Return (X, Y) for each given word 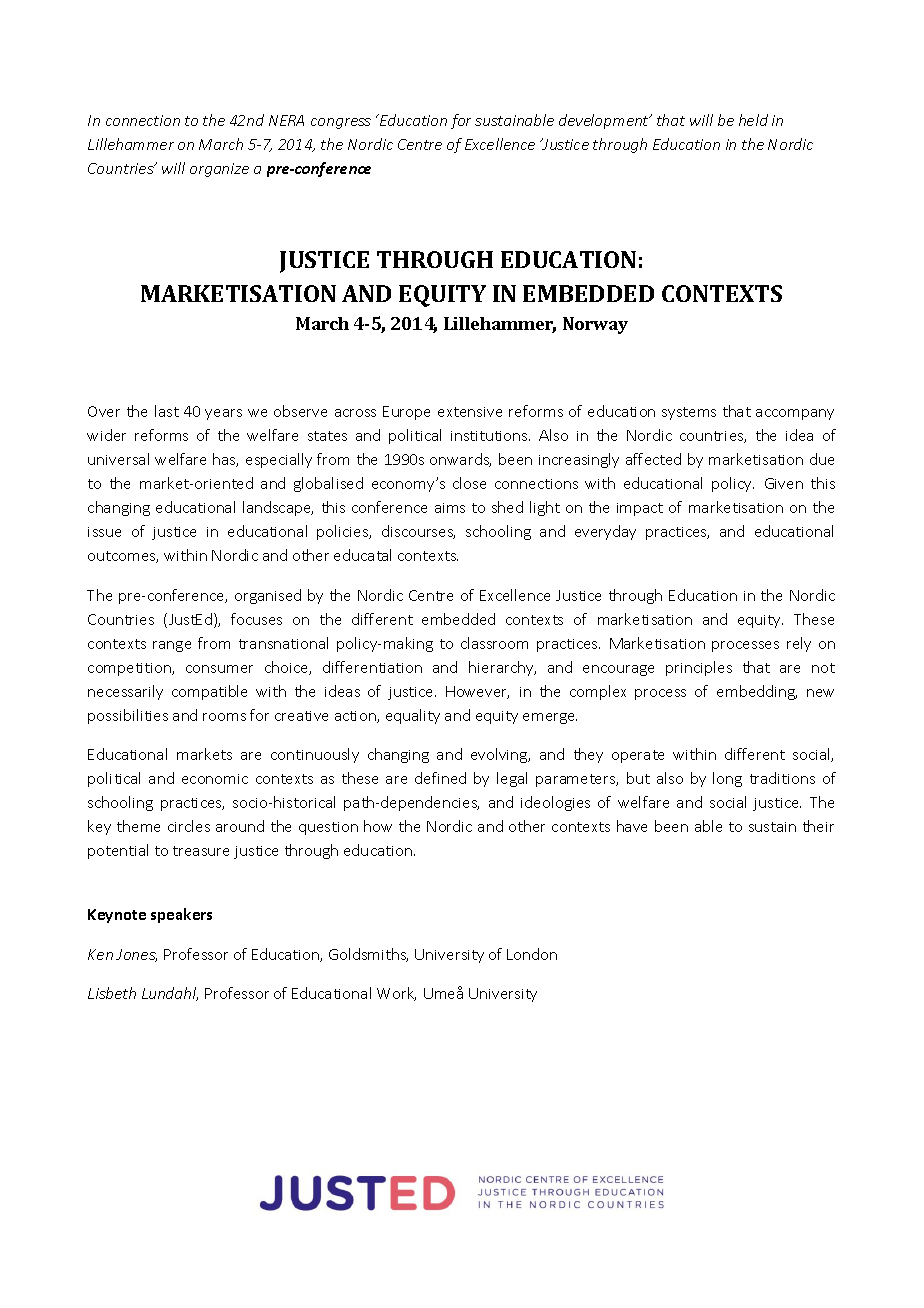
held (753, 120)
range (172, 646)
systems (689, 413)
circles (189, 826)
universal (118, 459)
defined (440, 778)
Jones (136, 955)
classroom (494, 643)
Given (784, 483)
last (167, 411)
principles (699, 668)
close (469, 483)
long (727, 779)
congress (341, 123)
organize (219, 170)
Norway (595, 325)
